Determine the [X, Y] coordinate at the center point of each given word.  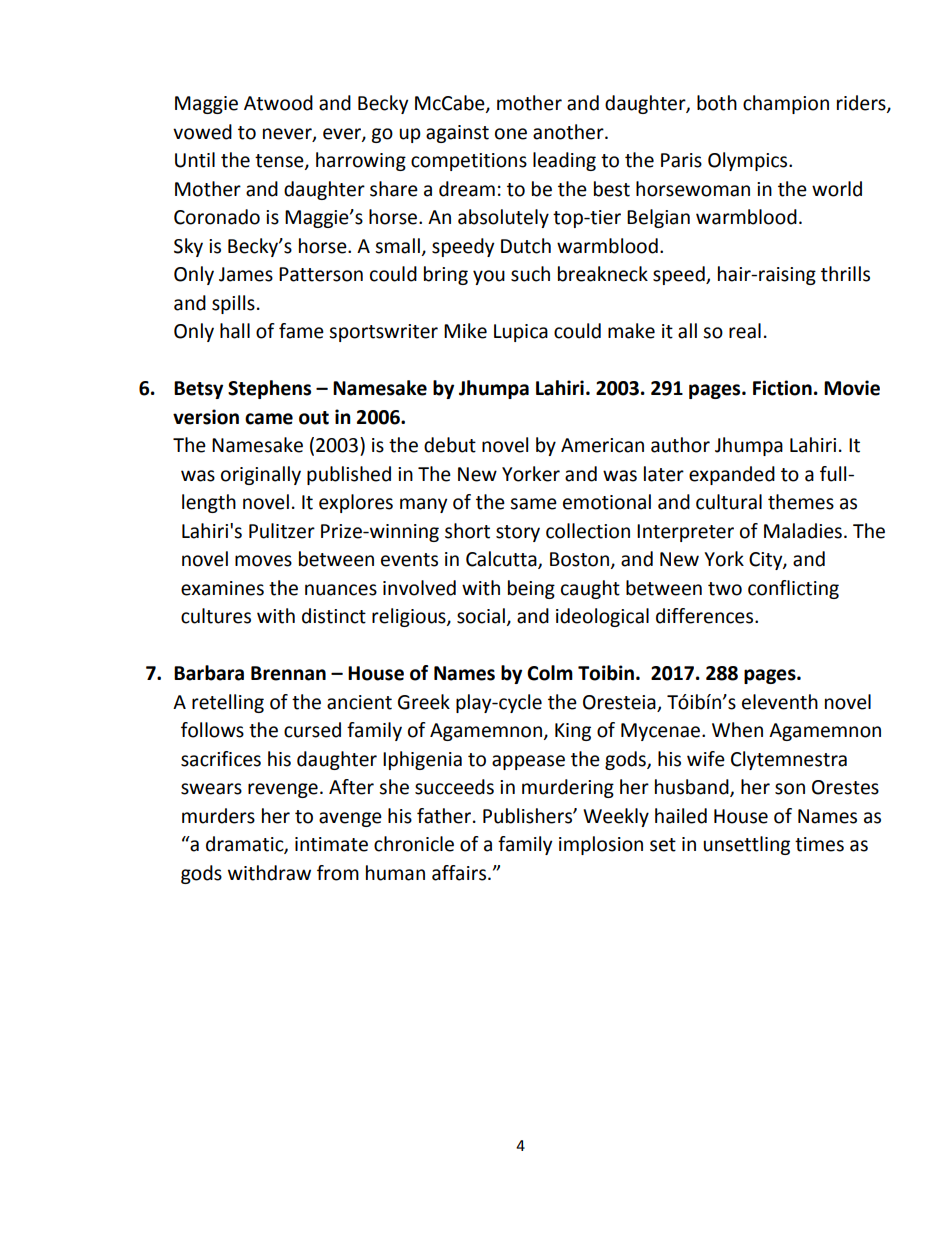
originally [261, 475]
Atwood [278, 103]
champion [786, 104]
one [511, 134]
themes [801, 502]
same [533, 504]
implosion [601, 845]
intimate [331, 844]
